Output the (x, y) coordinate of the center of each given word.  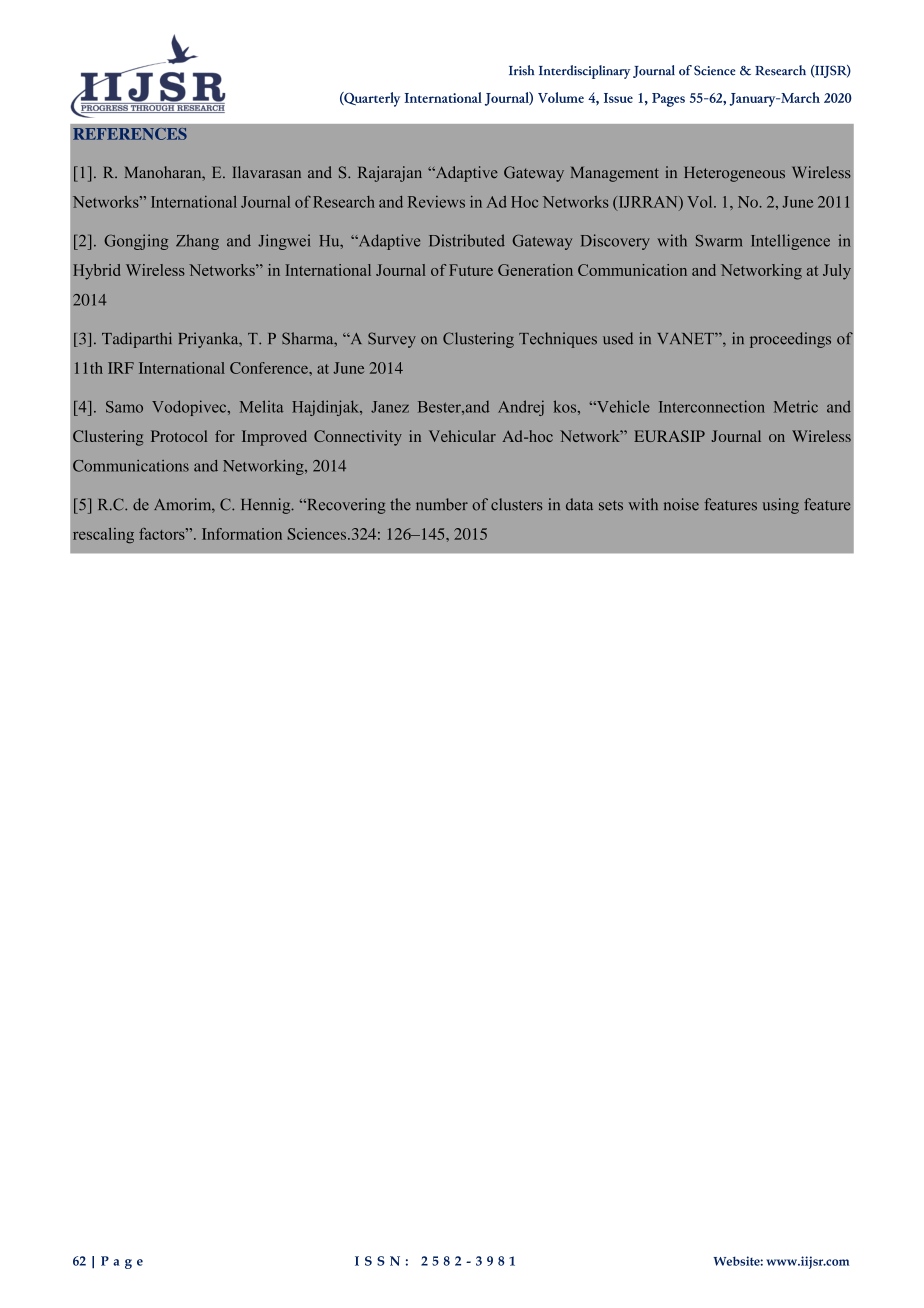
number (442, 504)
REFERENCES (130, 134)
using (781, 506)
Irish (521, 70)
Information (242, 534)
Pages (668, 100)
